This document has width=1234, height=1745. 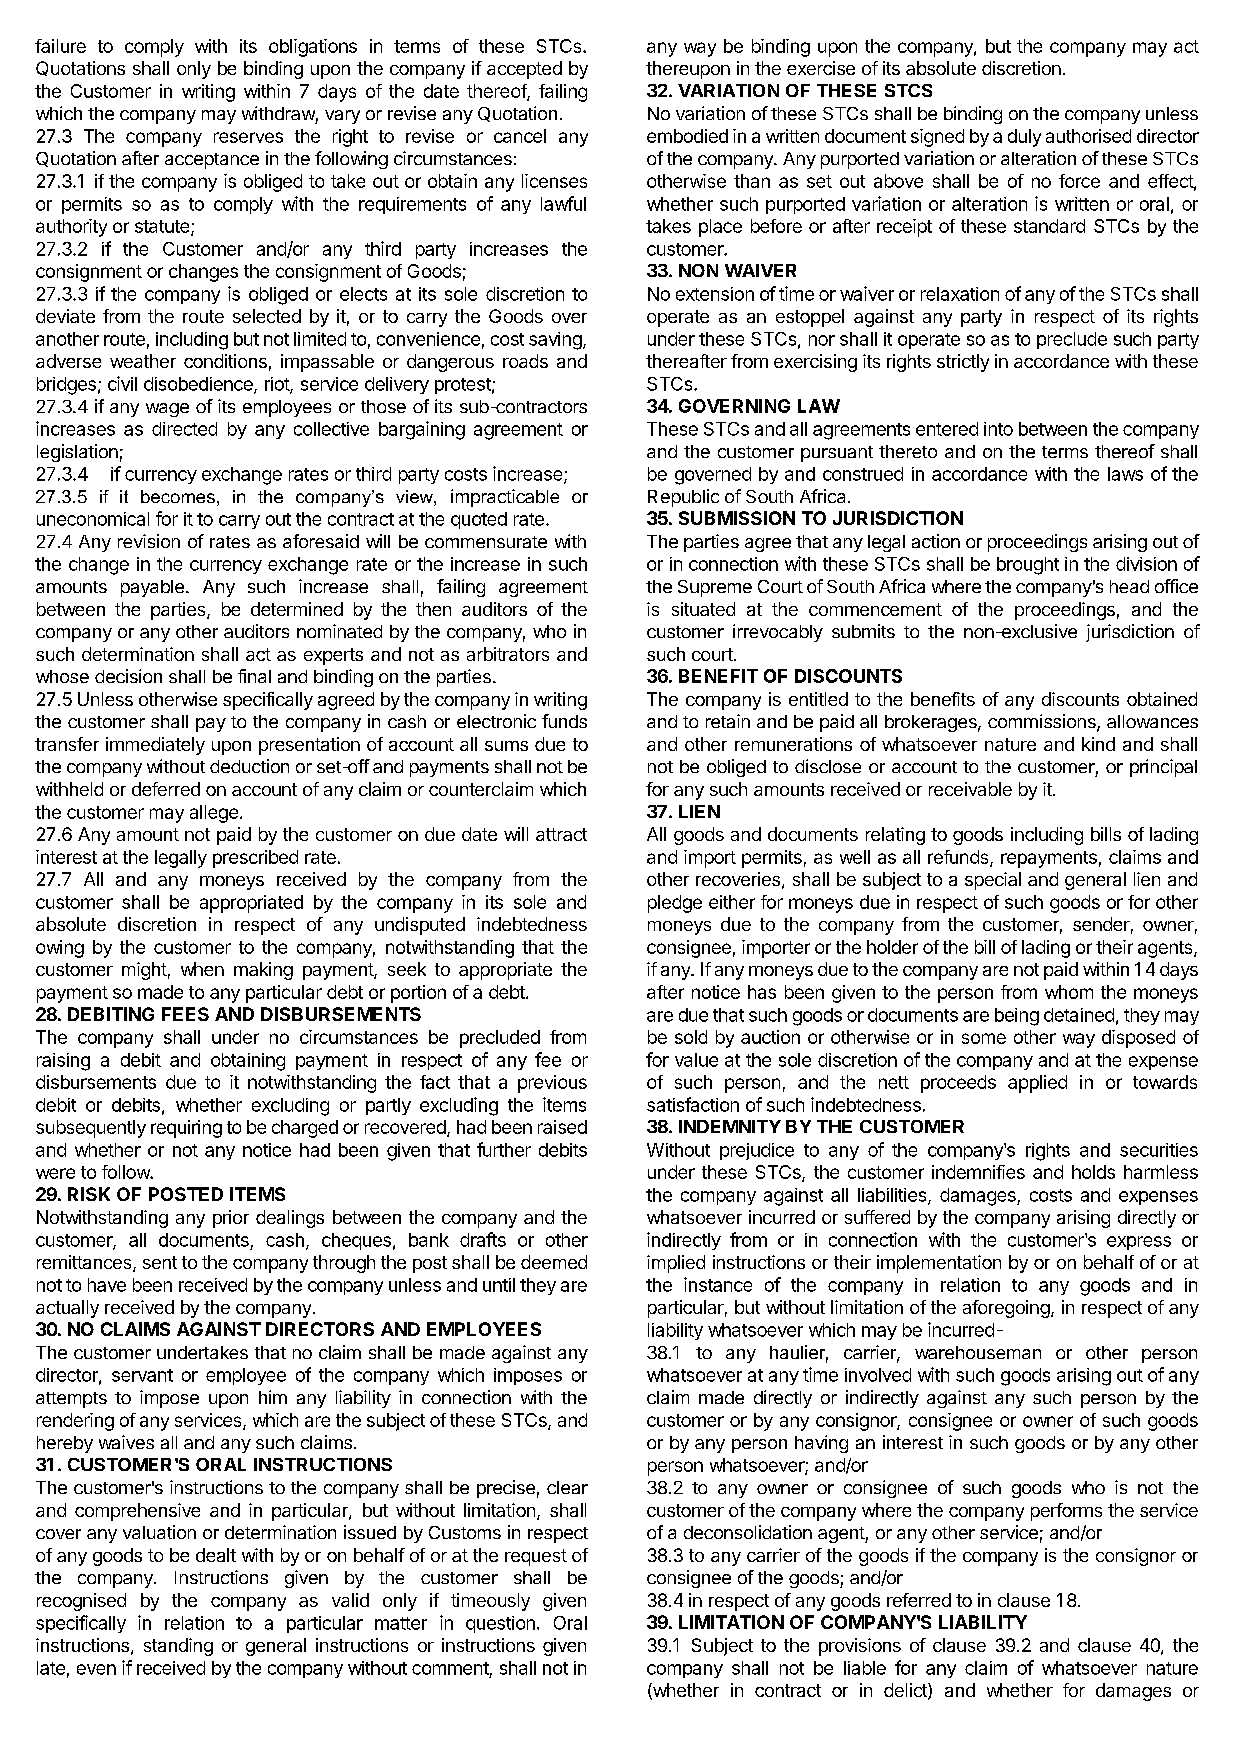 What do you see at coordinates (186, 1129) in the document?
I see `requiring` at bounding box center [186, 1129].
